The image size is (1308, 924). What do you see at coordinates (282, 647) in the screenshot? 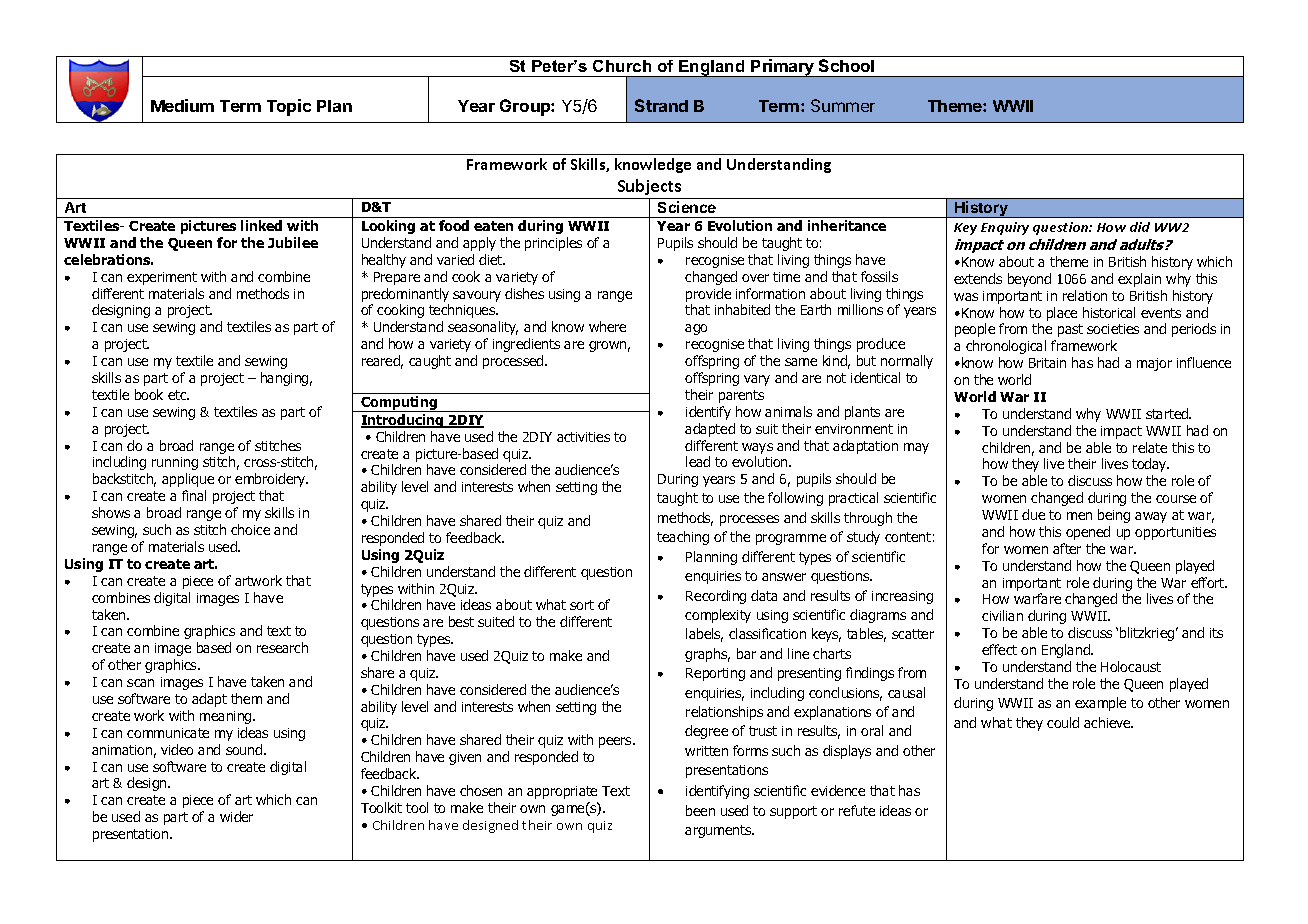
I see `research` at bounding box center [282, 647].
